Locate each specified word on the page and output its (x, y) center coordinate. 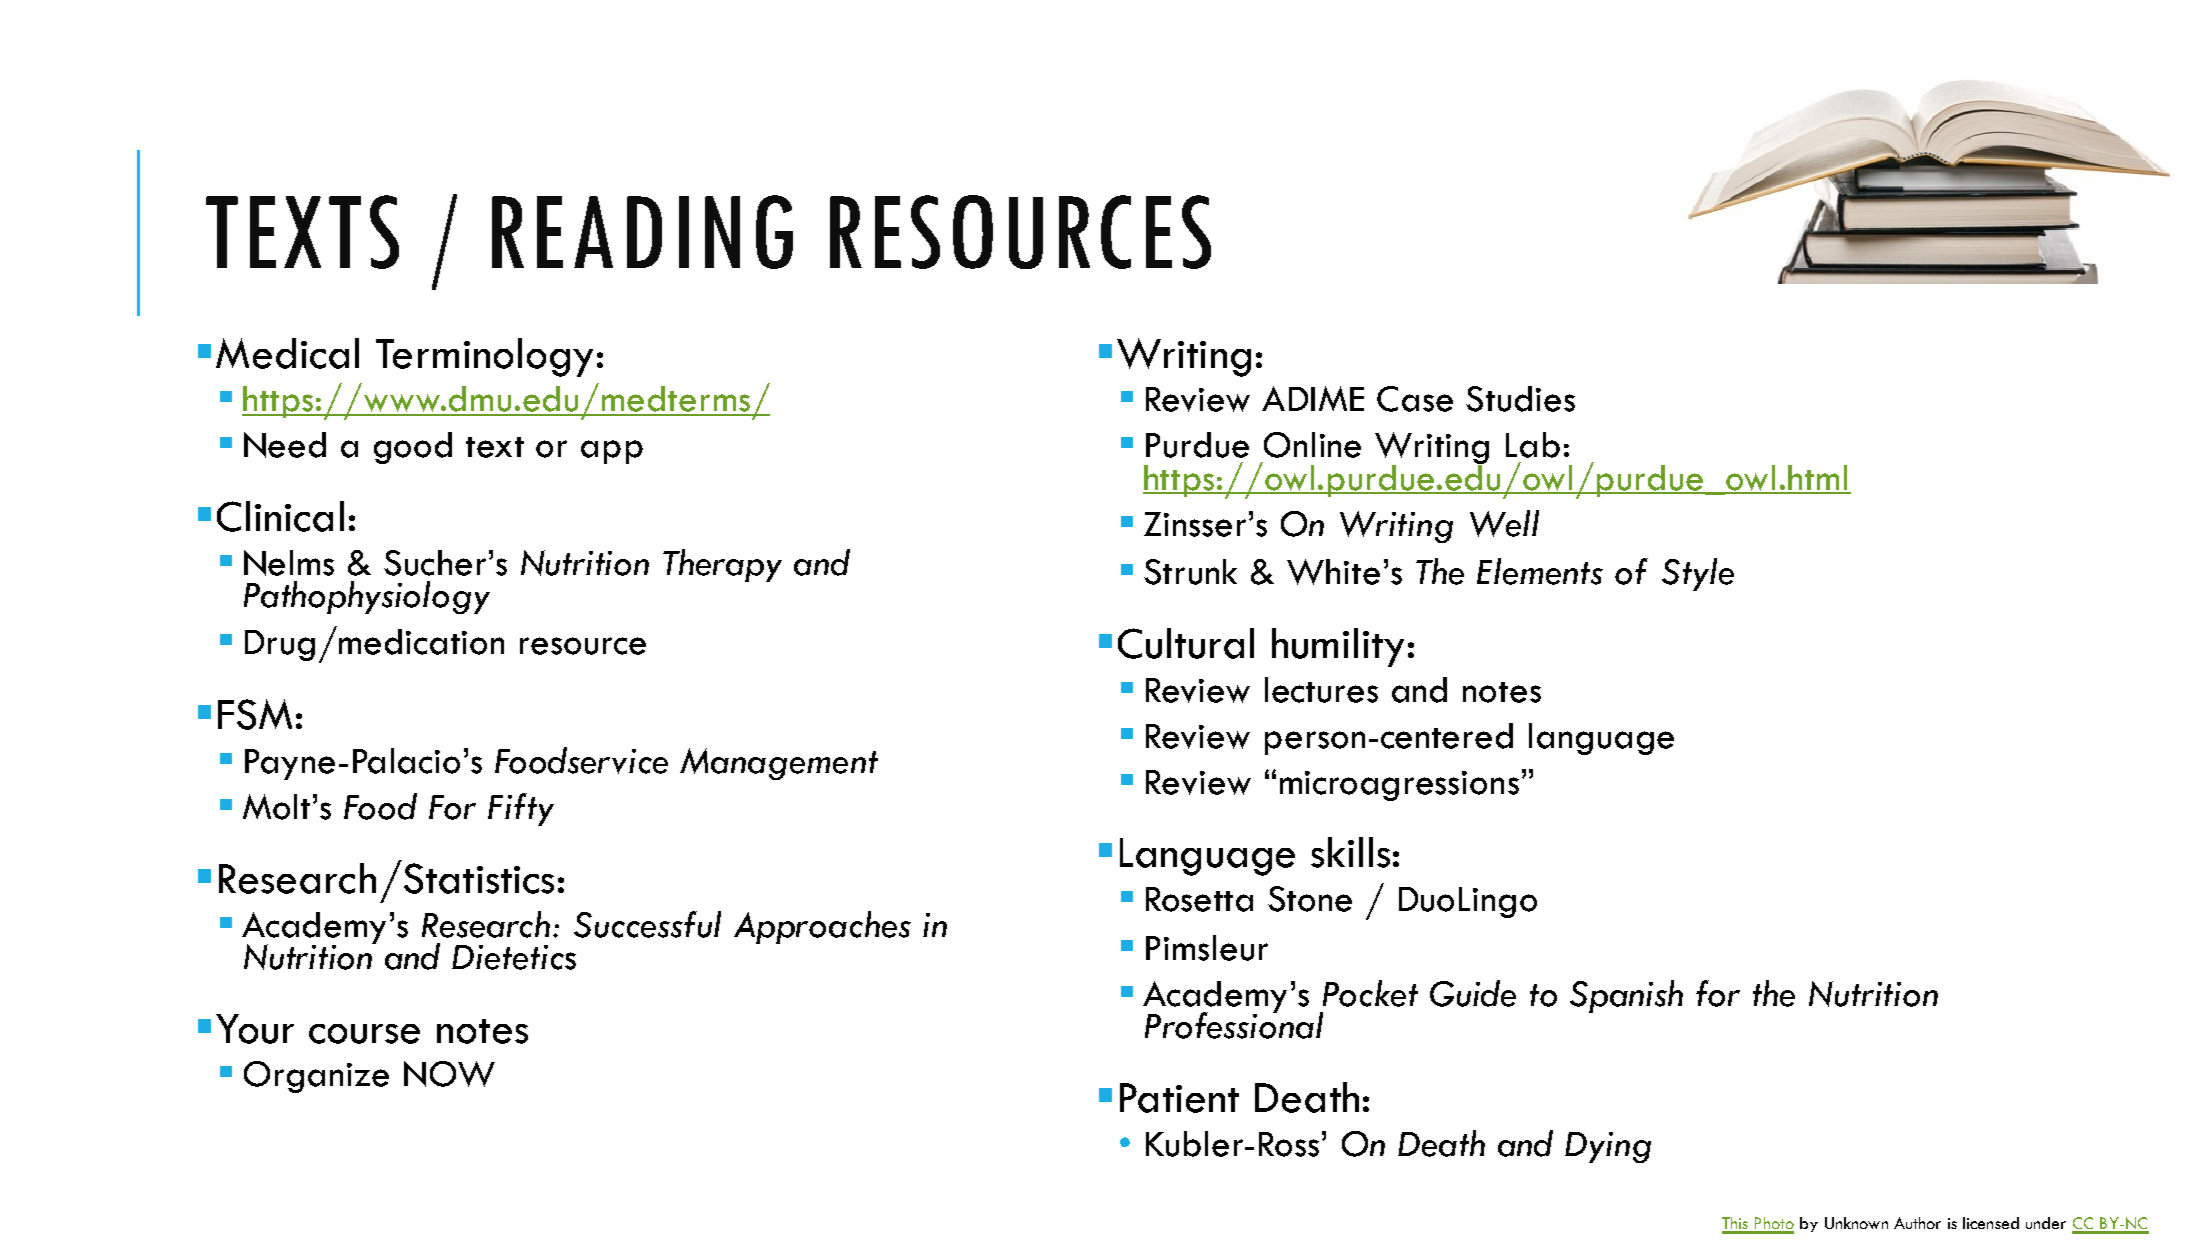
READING (642, 232)
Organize (316, 1077)
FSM (255, 714)
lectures (1321, 690)
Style (1698, 574)
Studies (1520, 399)
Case (1415, 399)
